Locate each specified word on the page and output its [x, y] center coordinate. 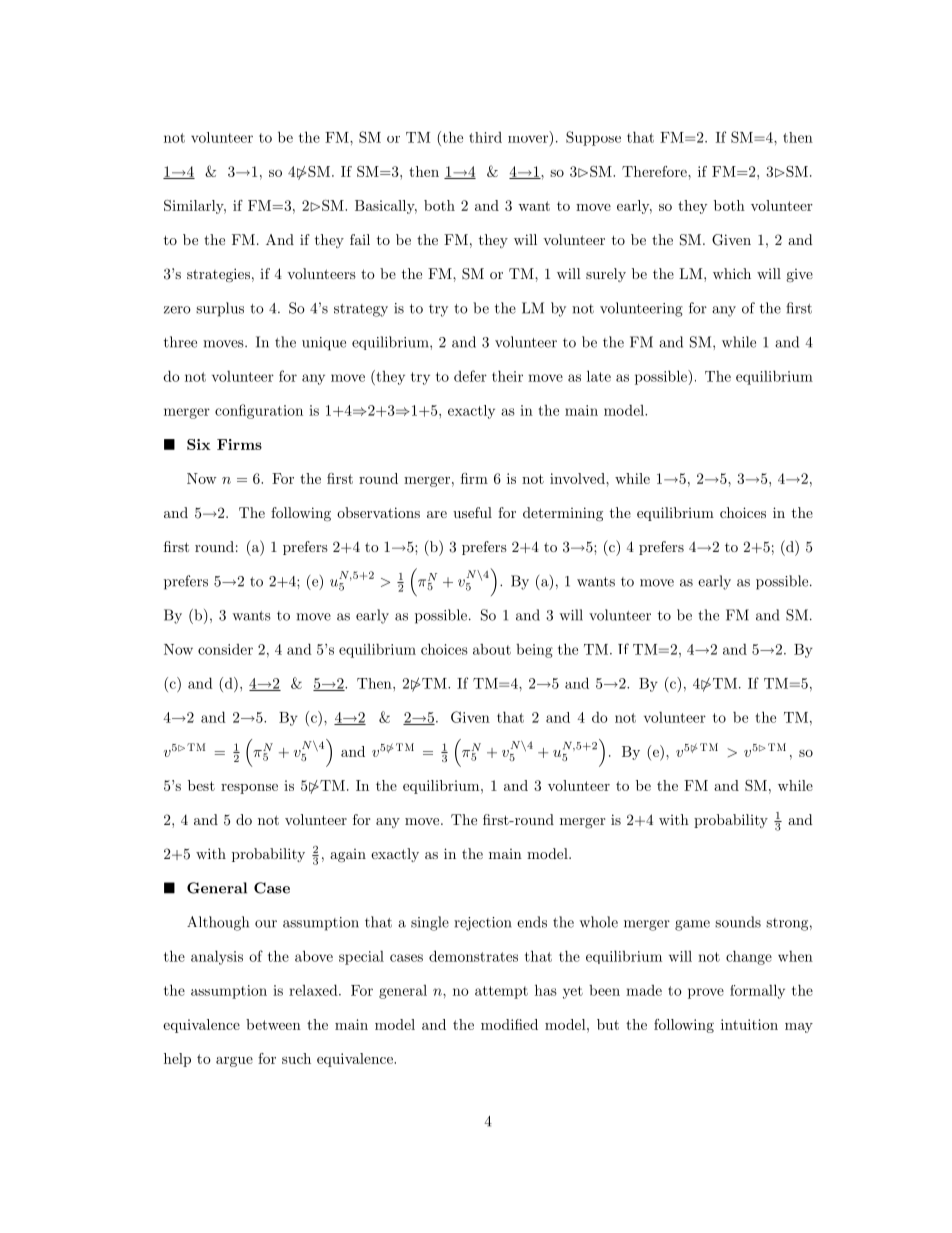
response [249, 789]
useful [472, 512]
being [534, 651]
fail [360, 239]
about [492, 649]
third [485, 137]
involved [578, 478]
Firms [239, 444]
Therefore [655, 171]
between [273, 1024]
